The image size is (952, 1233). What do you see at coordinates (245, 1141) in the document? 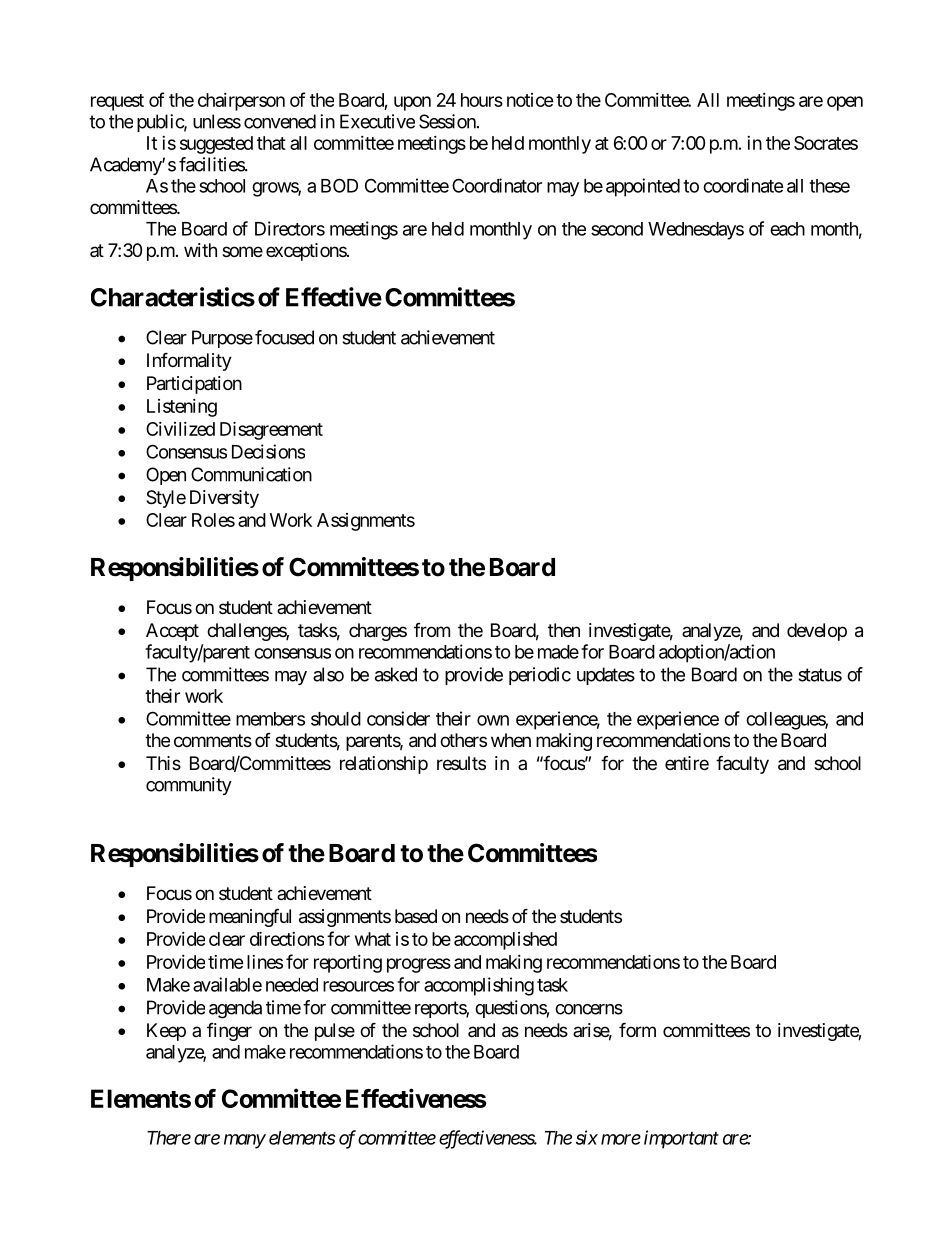
I see `many` at bounding box center [245, 1141].
